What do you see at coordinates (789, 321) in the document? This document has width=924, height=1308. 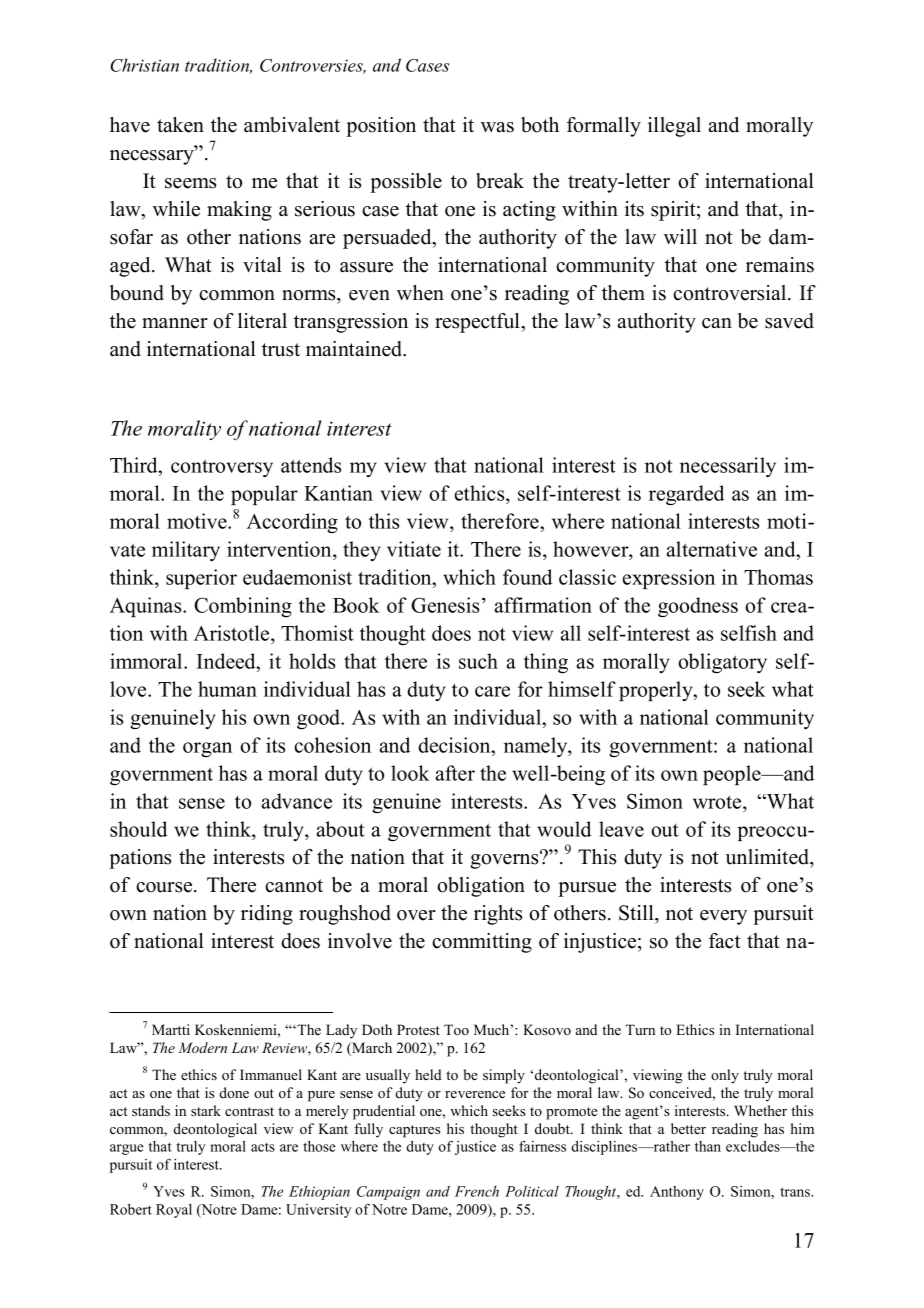 I see `saved` at bounding box center [789, 321].
